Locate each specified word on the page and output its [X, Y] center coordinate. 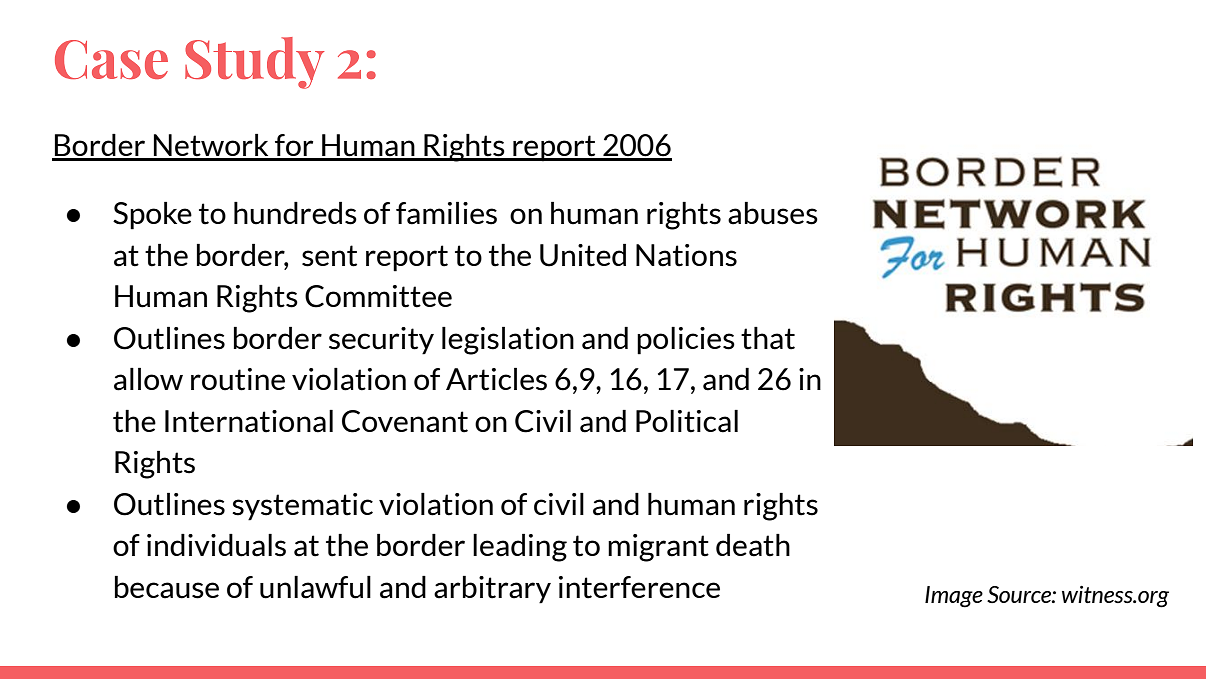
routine [238, 379]
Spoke [152, 216]
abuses [773, 213]
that [768, 338]
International [249, 421]
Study [254, 63]
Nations [686, 255]
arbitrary [492, 590]
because [167, 587]
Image [954, 597]
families [446, 213]
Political [687, 421]
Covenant [405, 421]
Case [111, 59]
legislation [508, 341]
